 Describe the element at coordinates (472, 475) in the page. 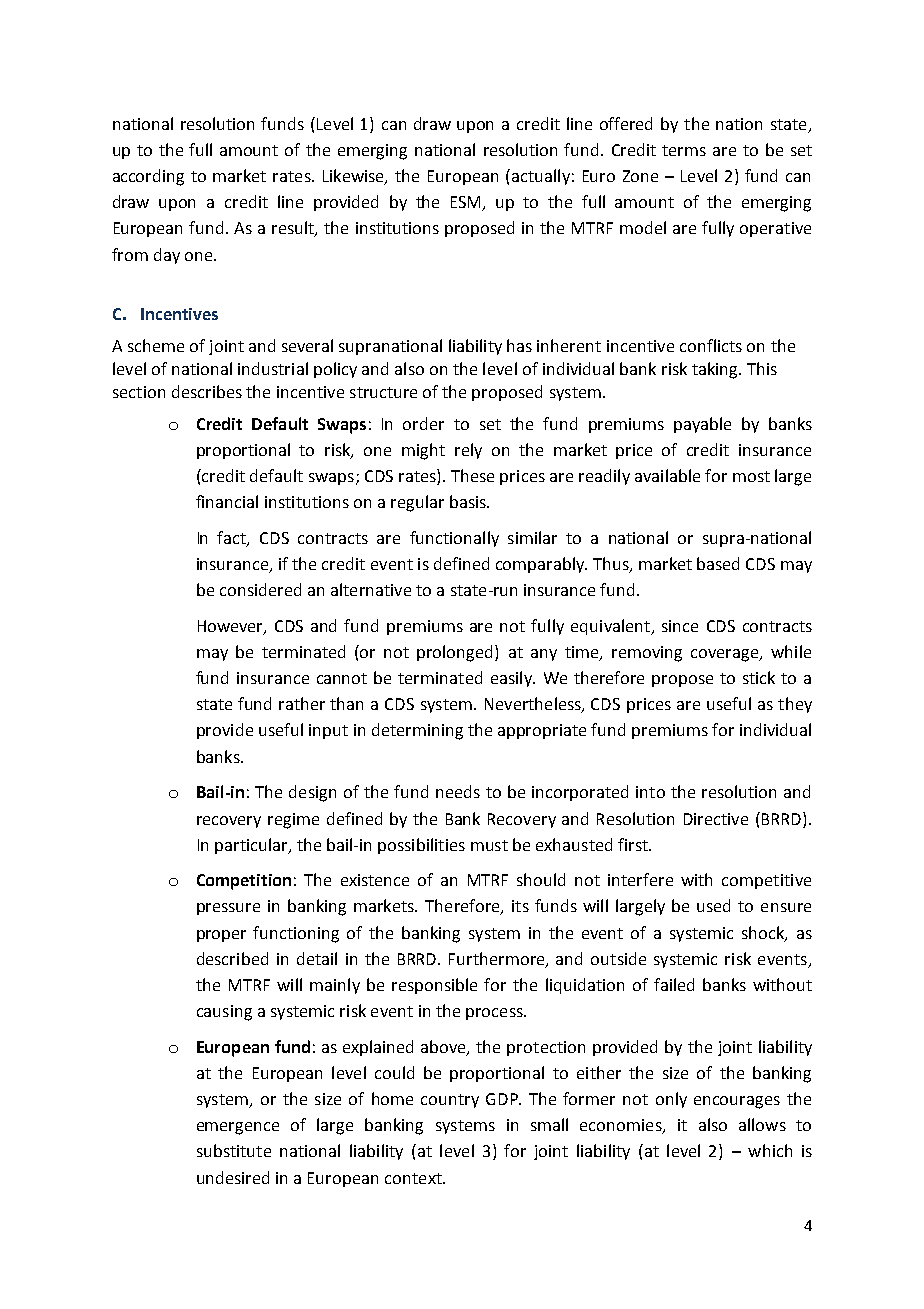

I see `These` at that location.
